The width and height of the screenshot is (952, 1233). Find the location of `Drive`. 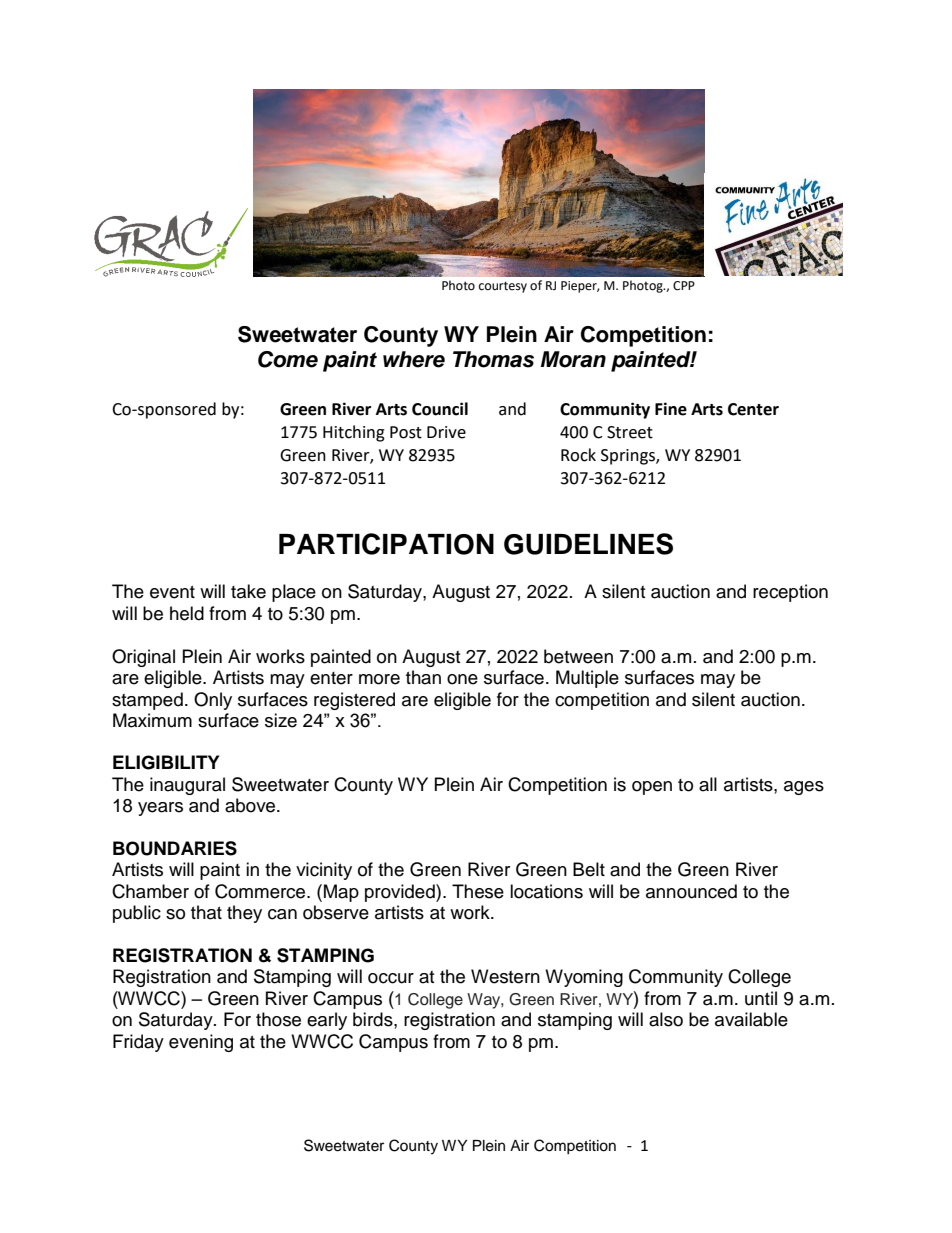

Drive is located at coordinates (446, 432).
